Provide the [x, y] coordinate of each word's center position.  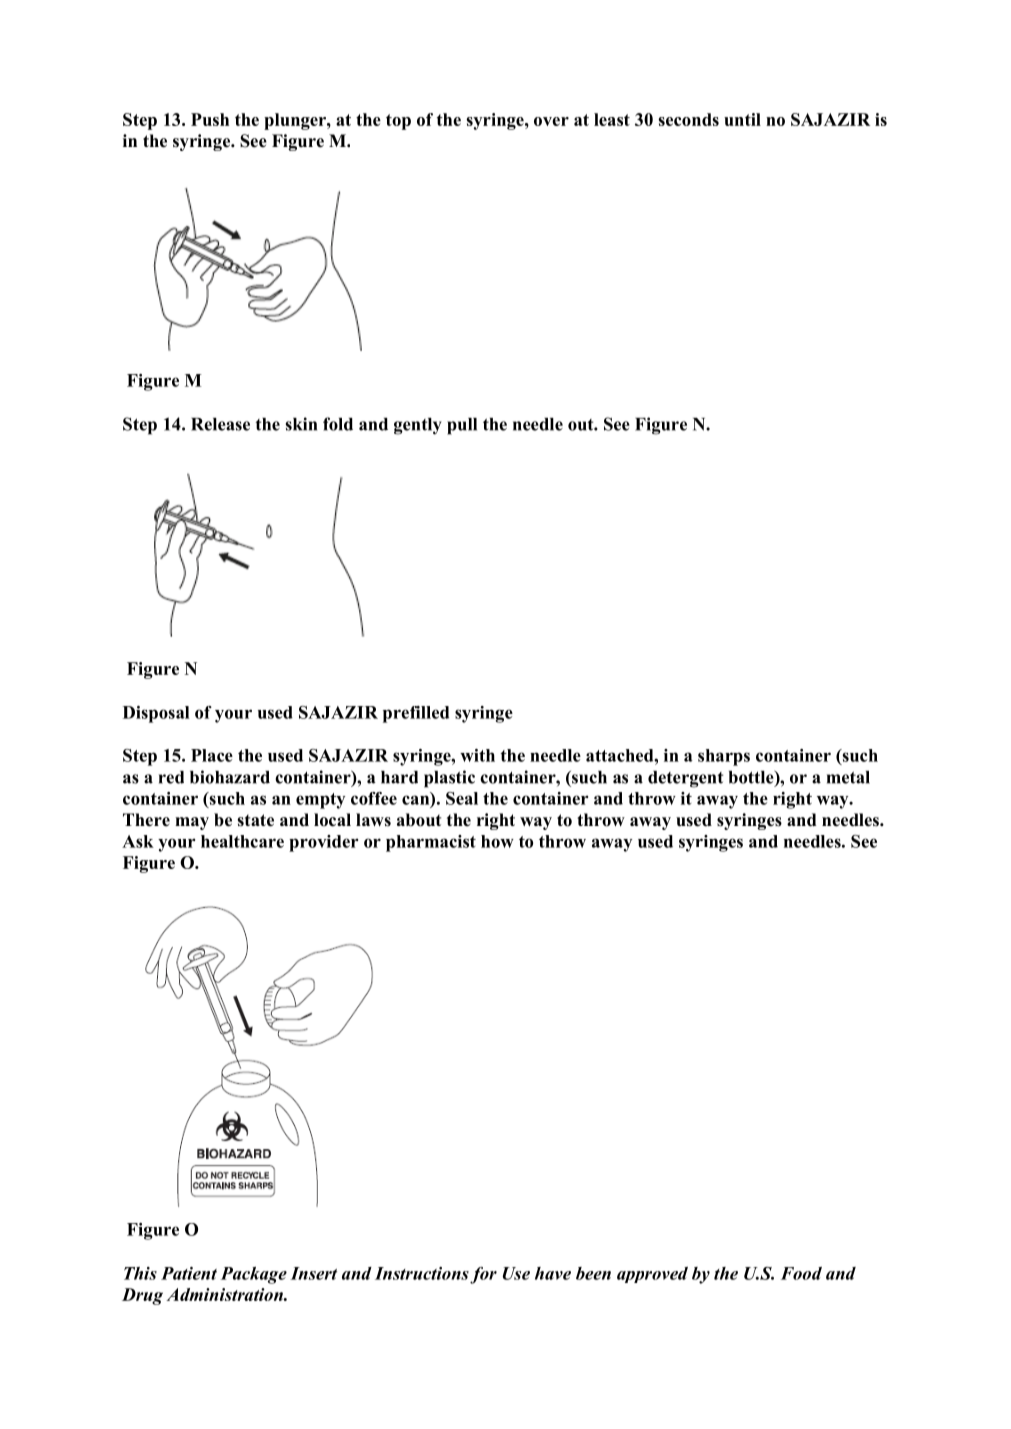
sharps [724, 757]
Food [801, 1273]
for [483, 1275]
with [477, 755]
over [551, 121]
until [742, 119]
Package [254, 1275]
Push [210, 119]
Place [212, 755]
